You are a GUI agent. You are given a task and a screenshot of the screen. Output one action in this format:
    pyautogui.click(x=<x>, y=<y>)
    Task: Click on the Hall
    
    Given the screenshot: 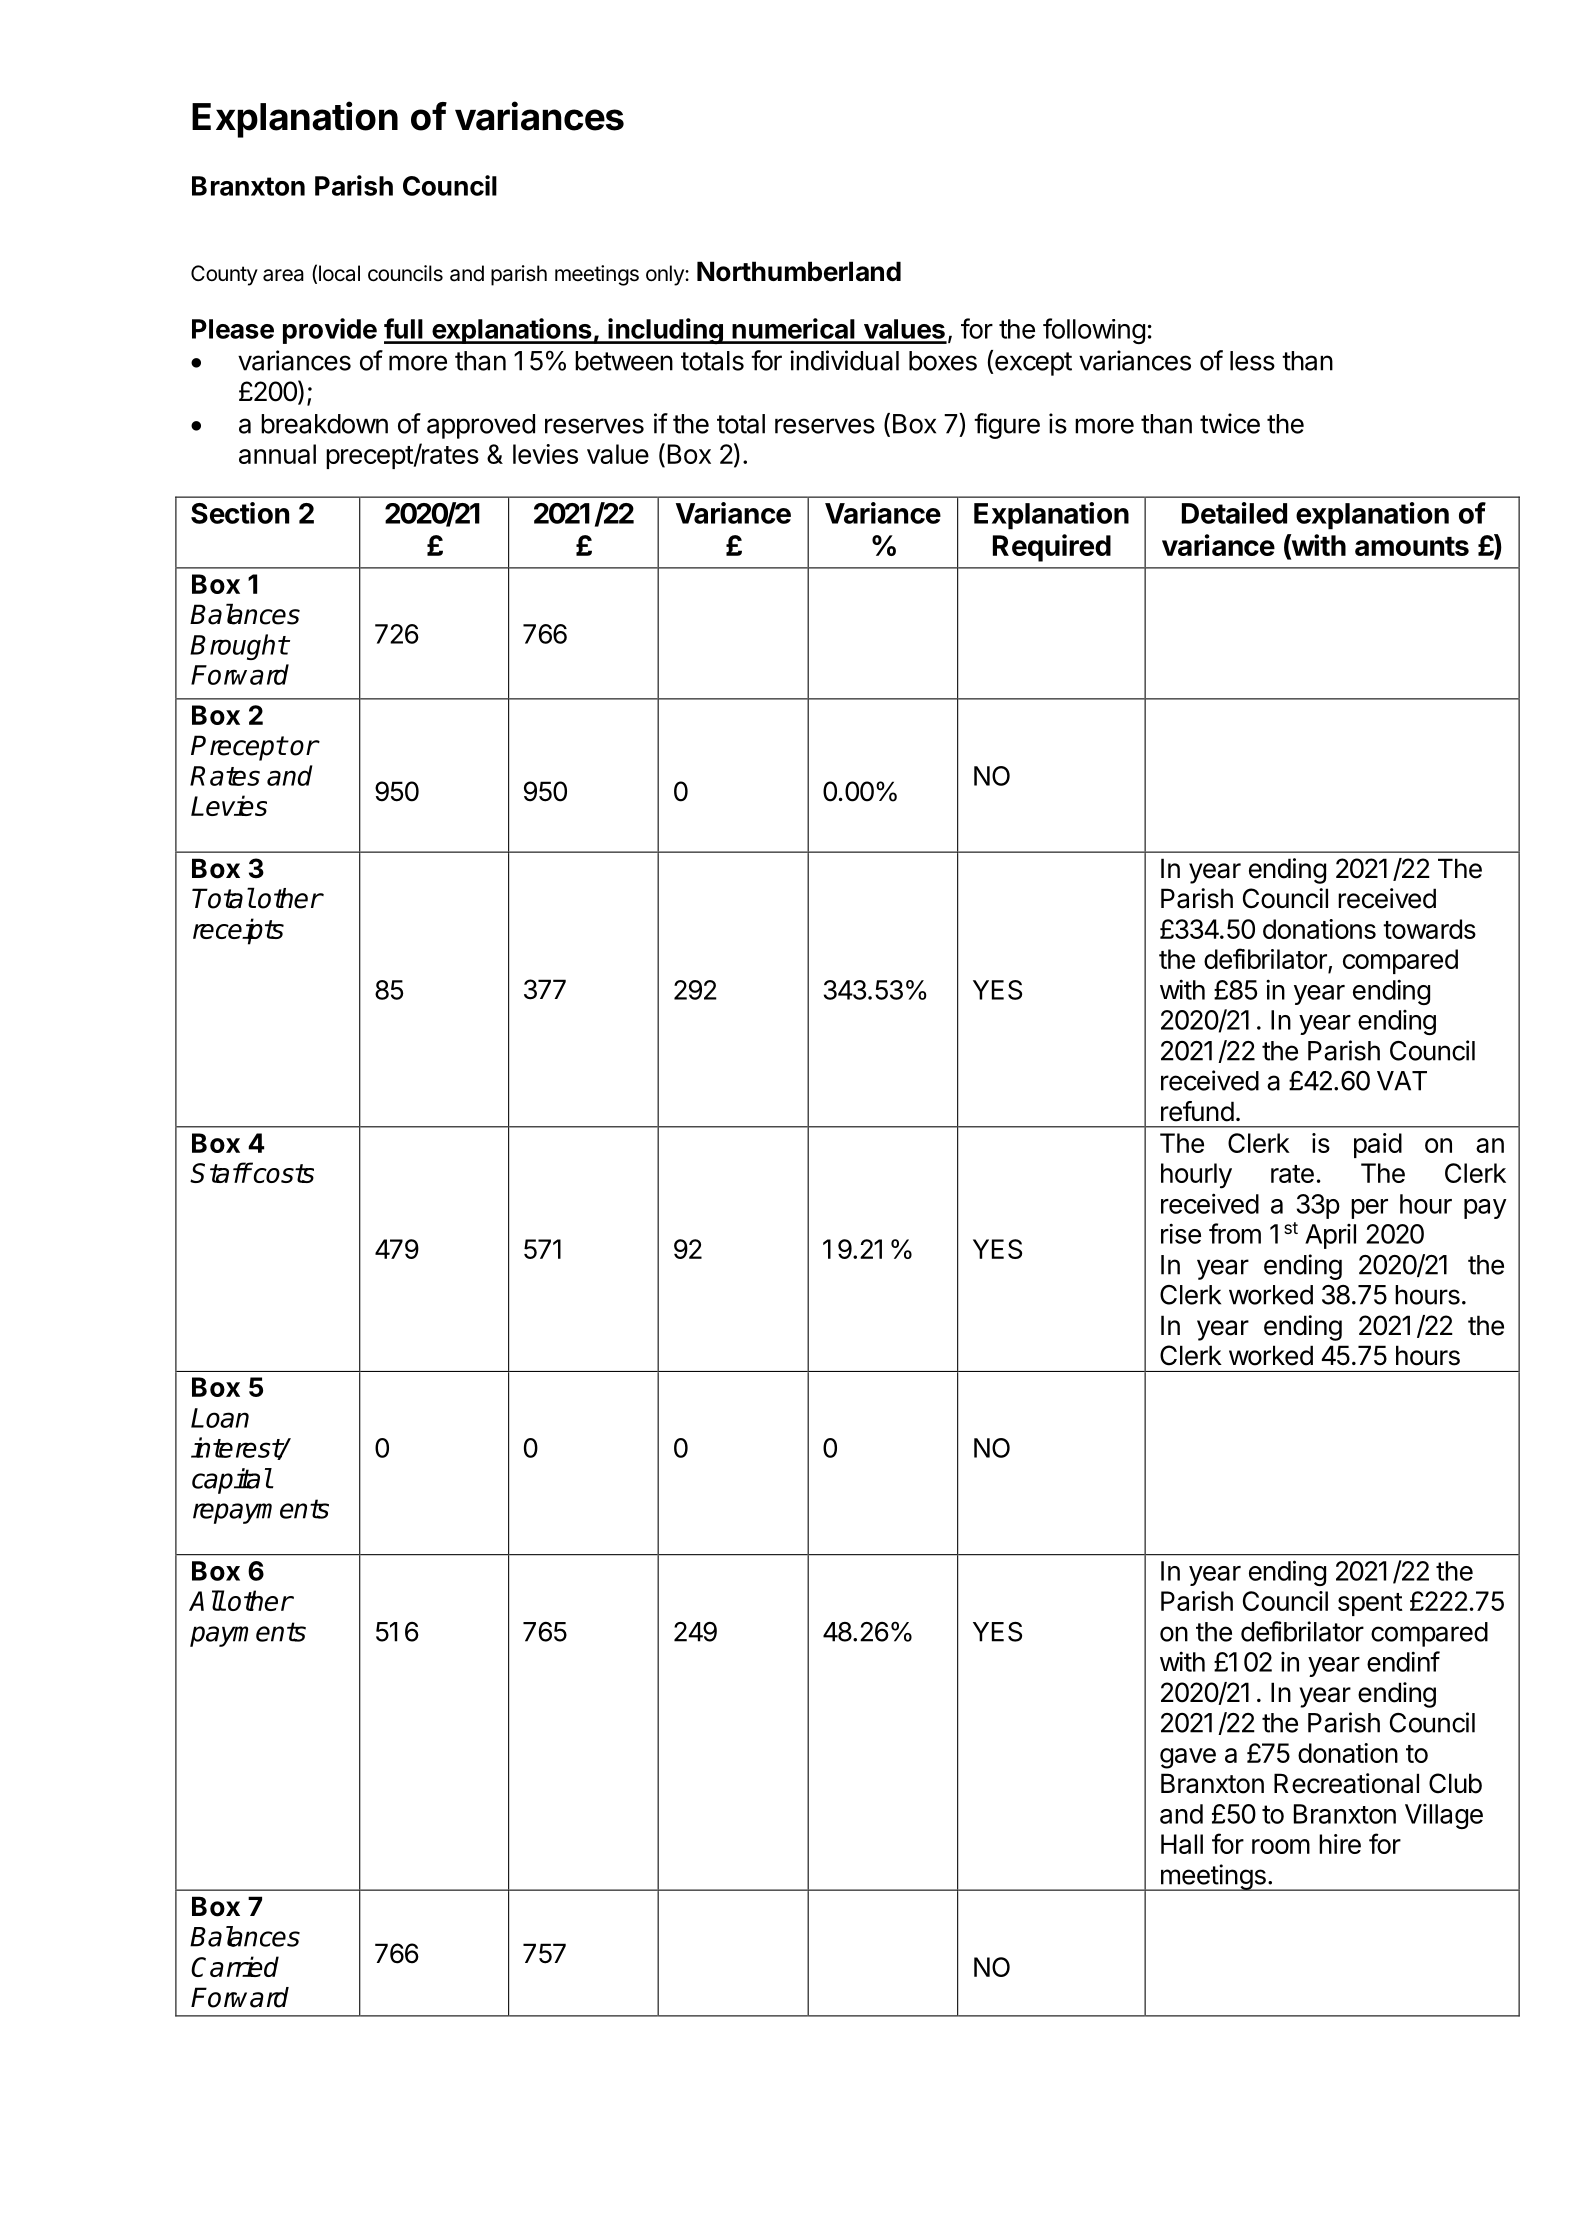 What is the action you would take?
    pyautogui.click(x=1182, y=1844)
